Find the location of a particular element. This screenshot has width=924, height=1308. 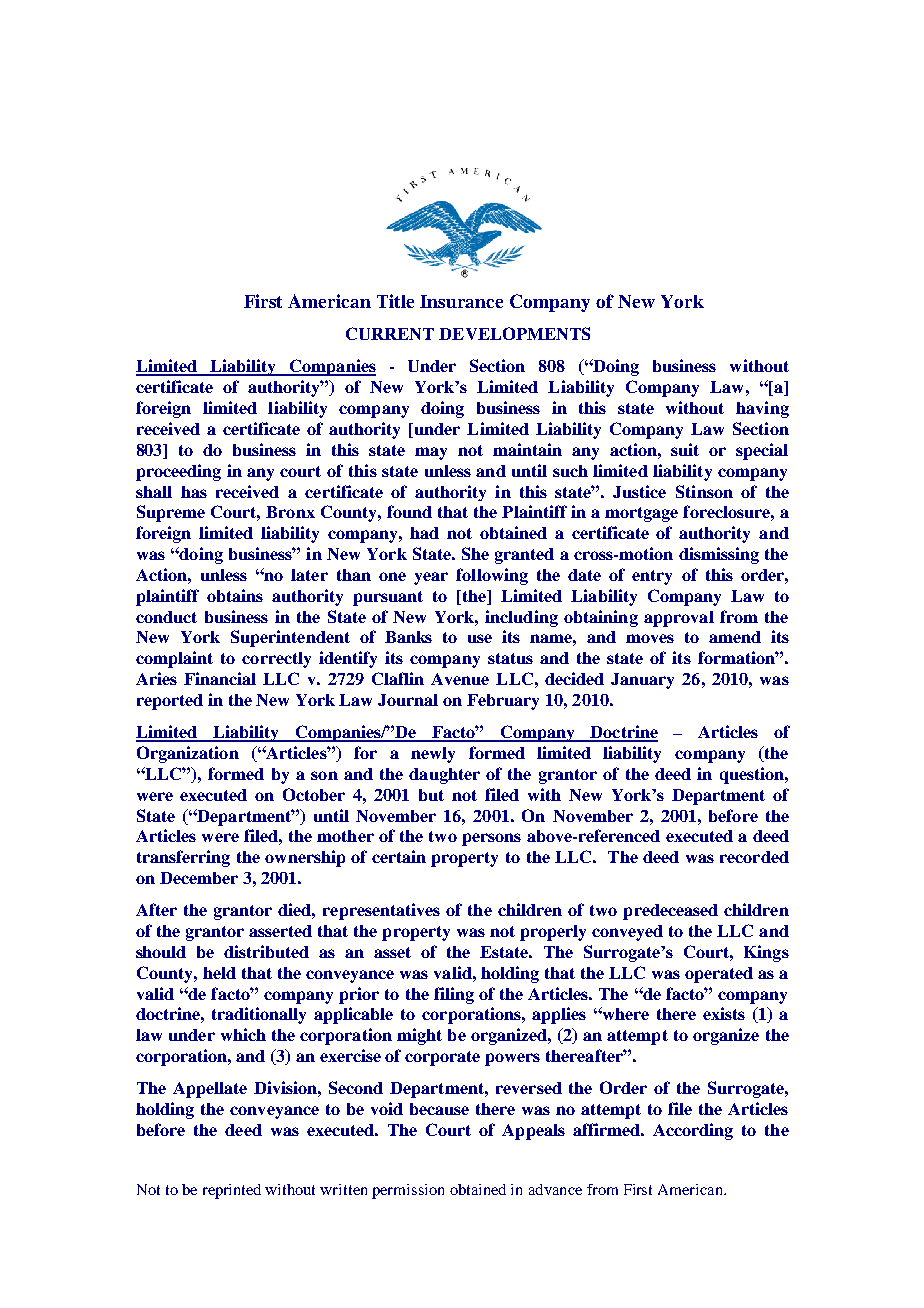

held is located at coordinates (219, 973).
